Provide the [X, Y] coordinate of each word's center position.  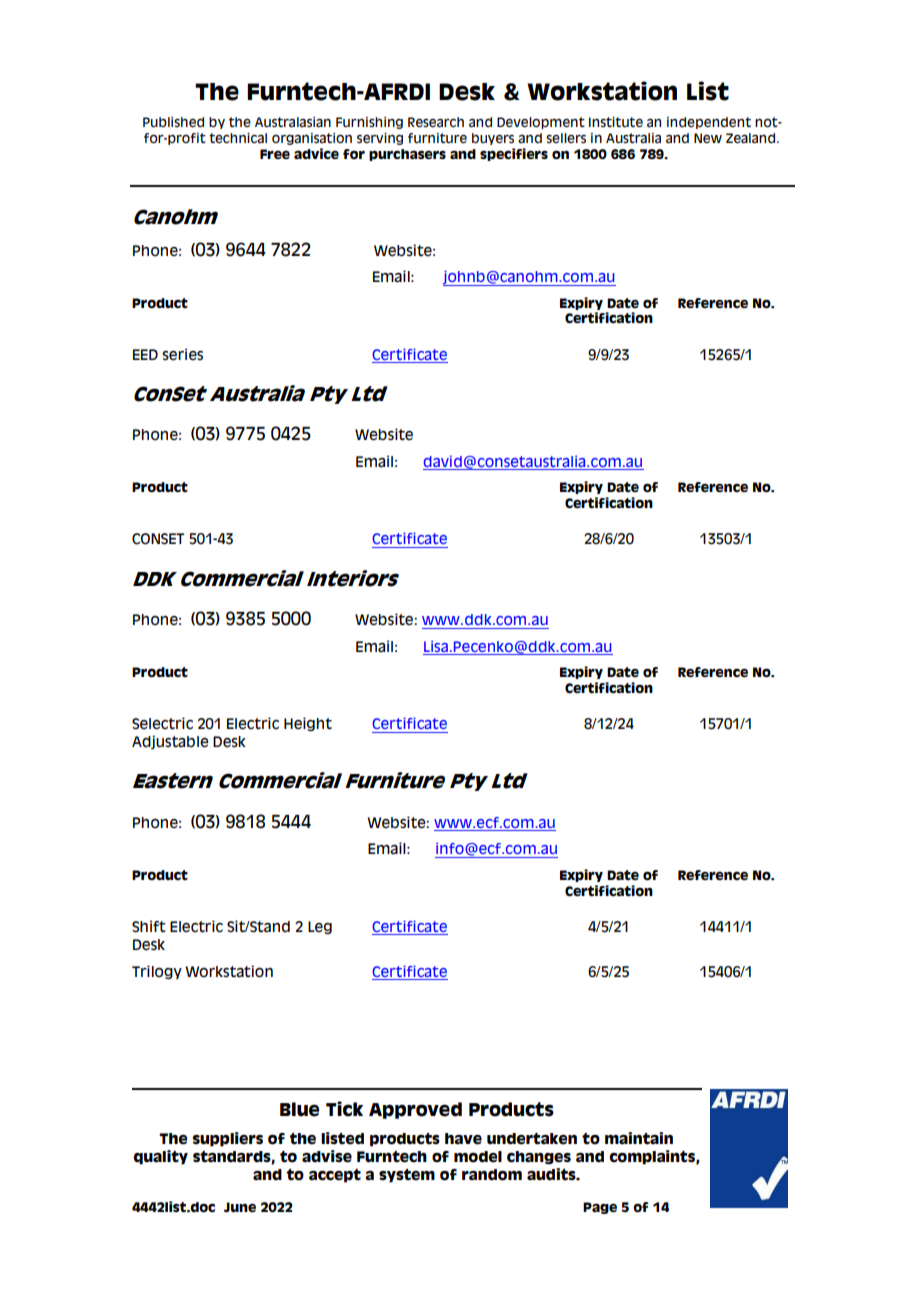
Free [275, 154]
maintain [639, 1138]
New [708, 138]
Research [436, 122]
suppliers [227, 1139]
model [478, 1157]
